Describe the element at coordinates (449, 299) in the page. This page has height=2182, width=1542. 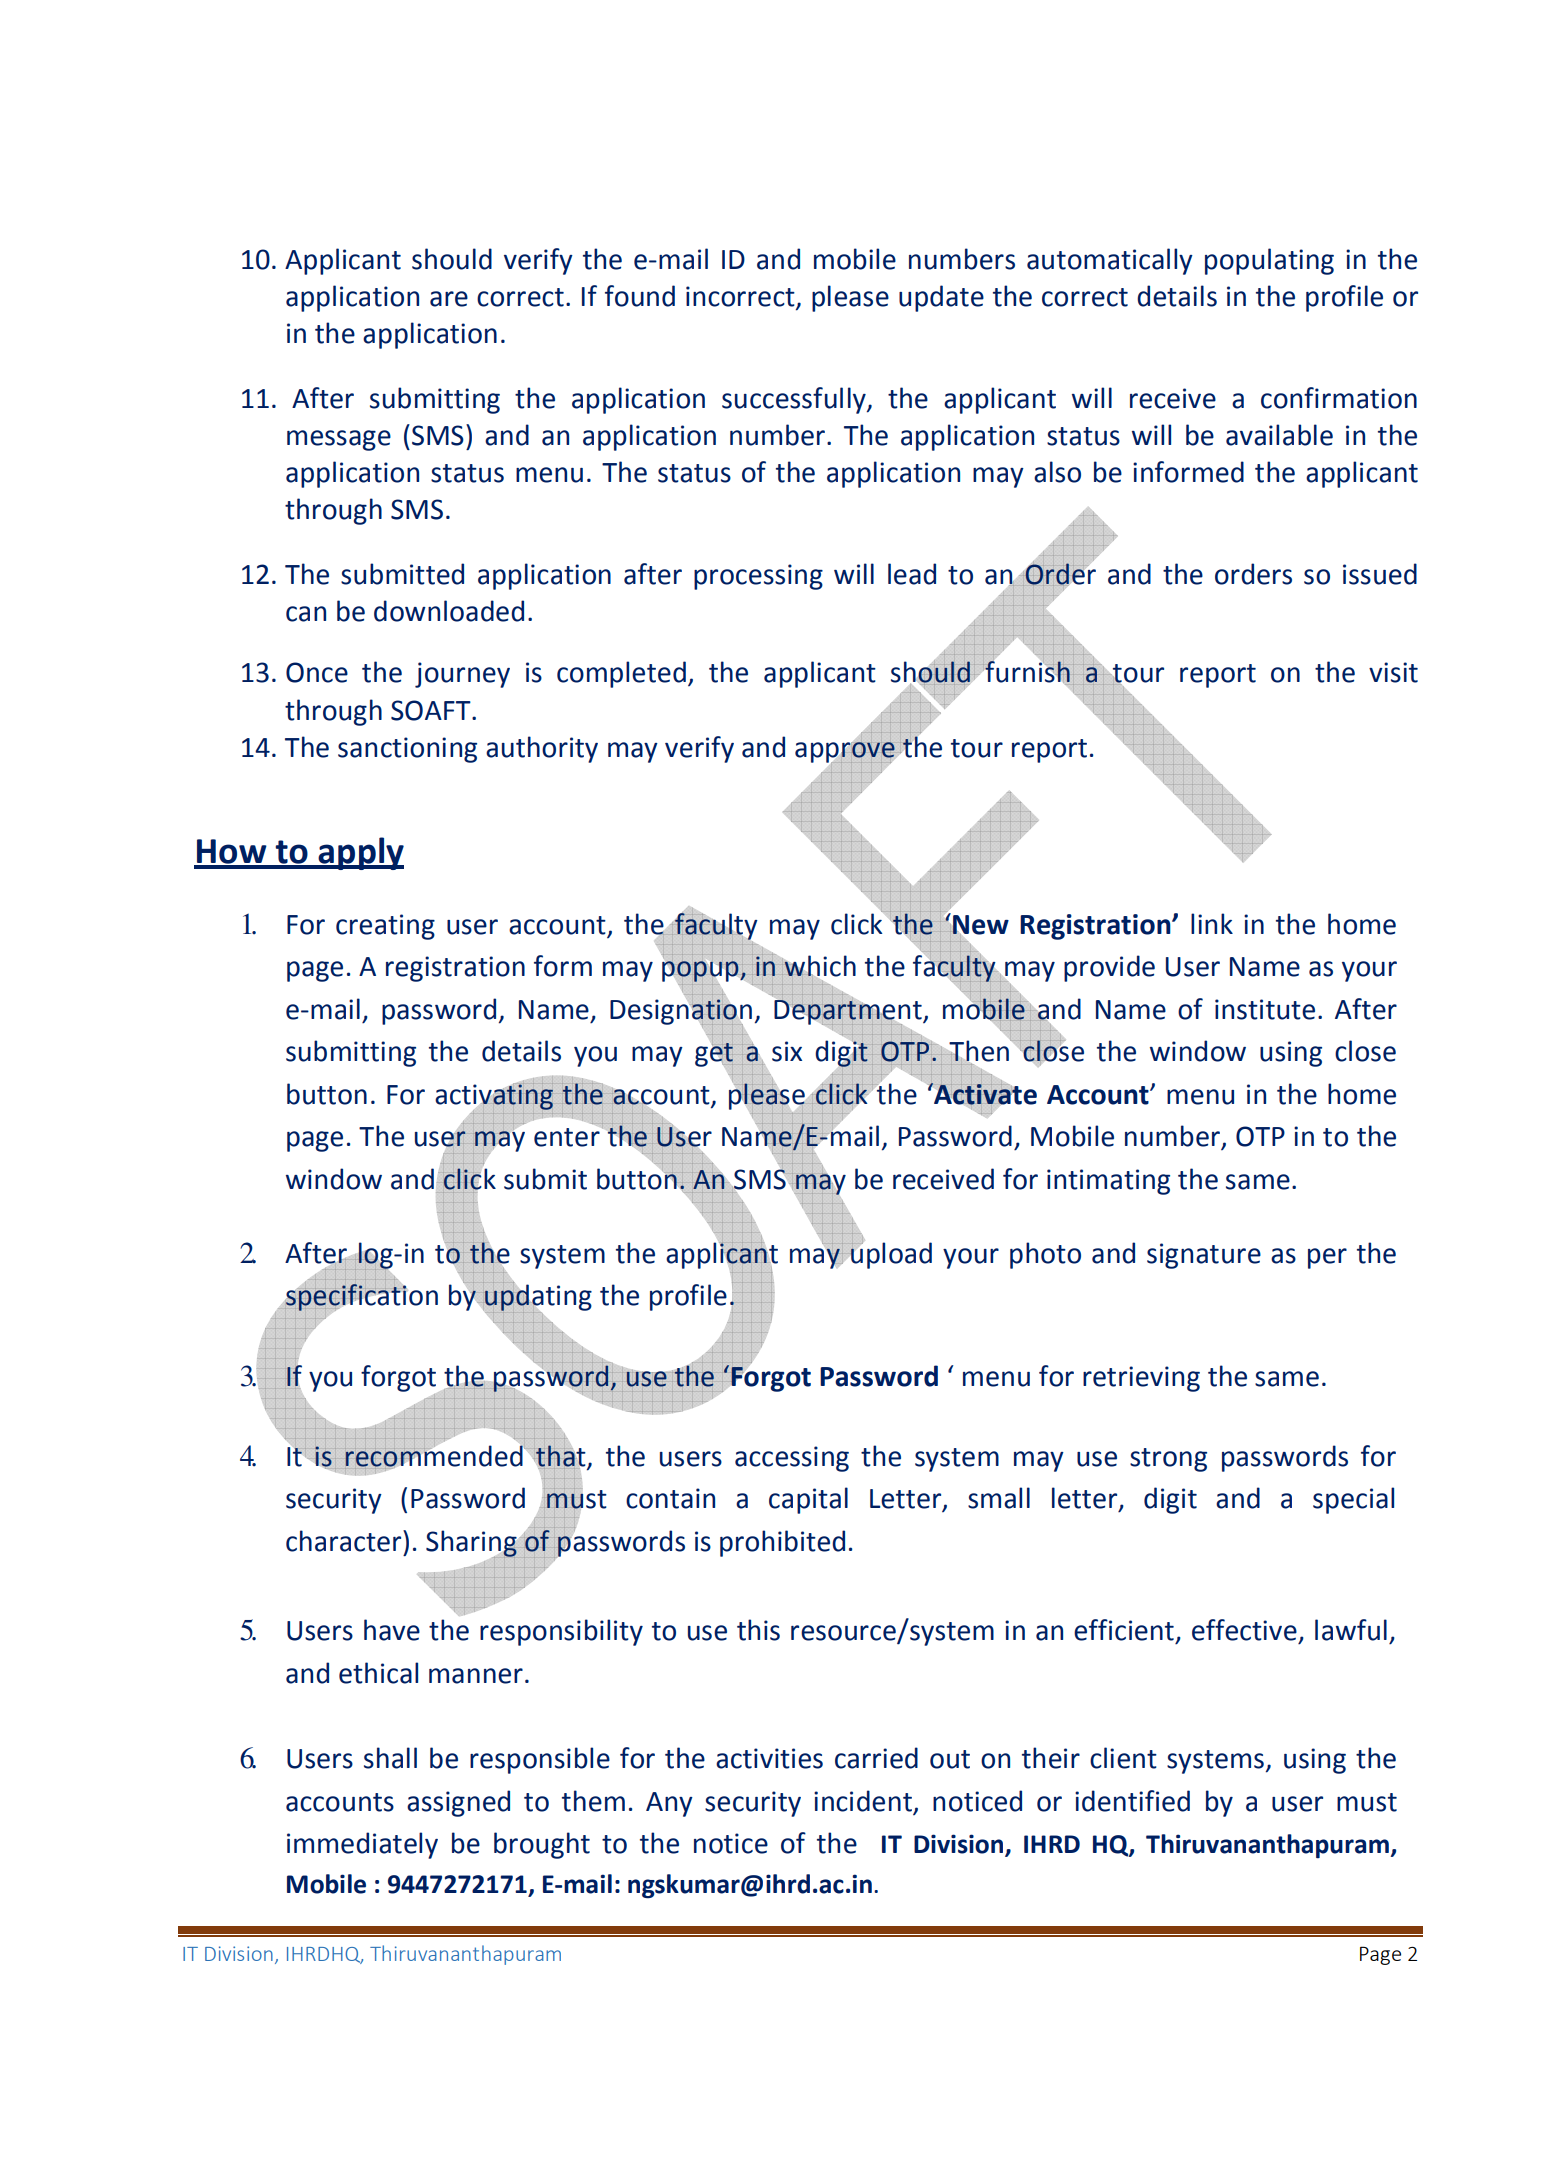
I see `are` at that location.
